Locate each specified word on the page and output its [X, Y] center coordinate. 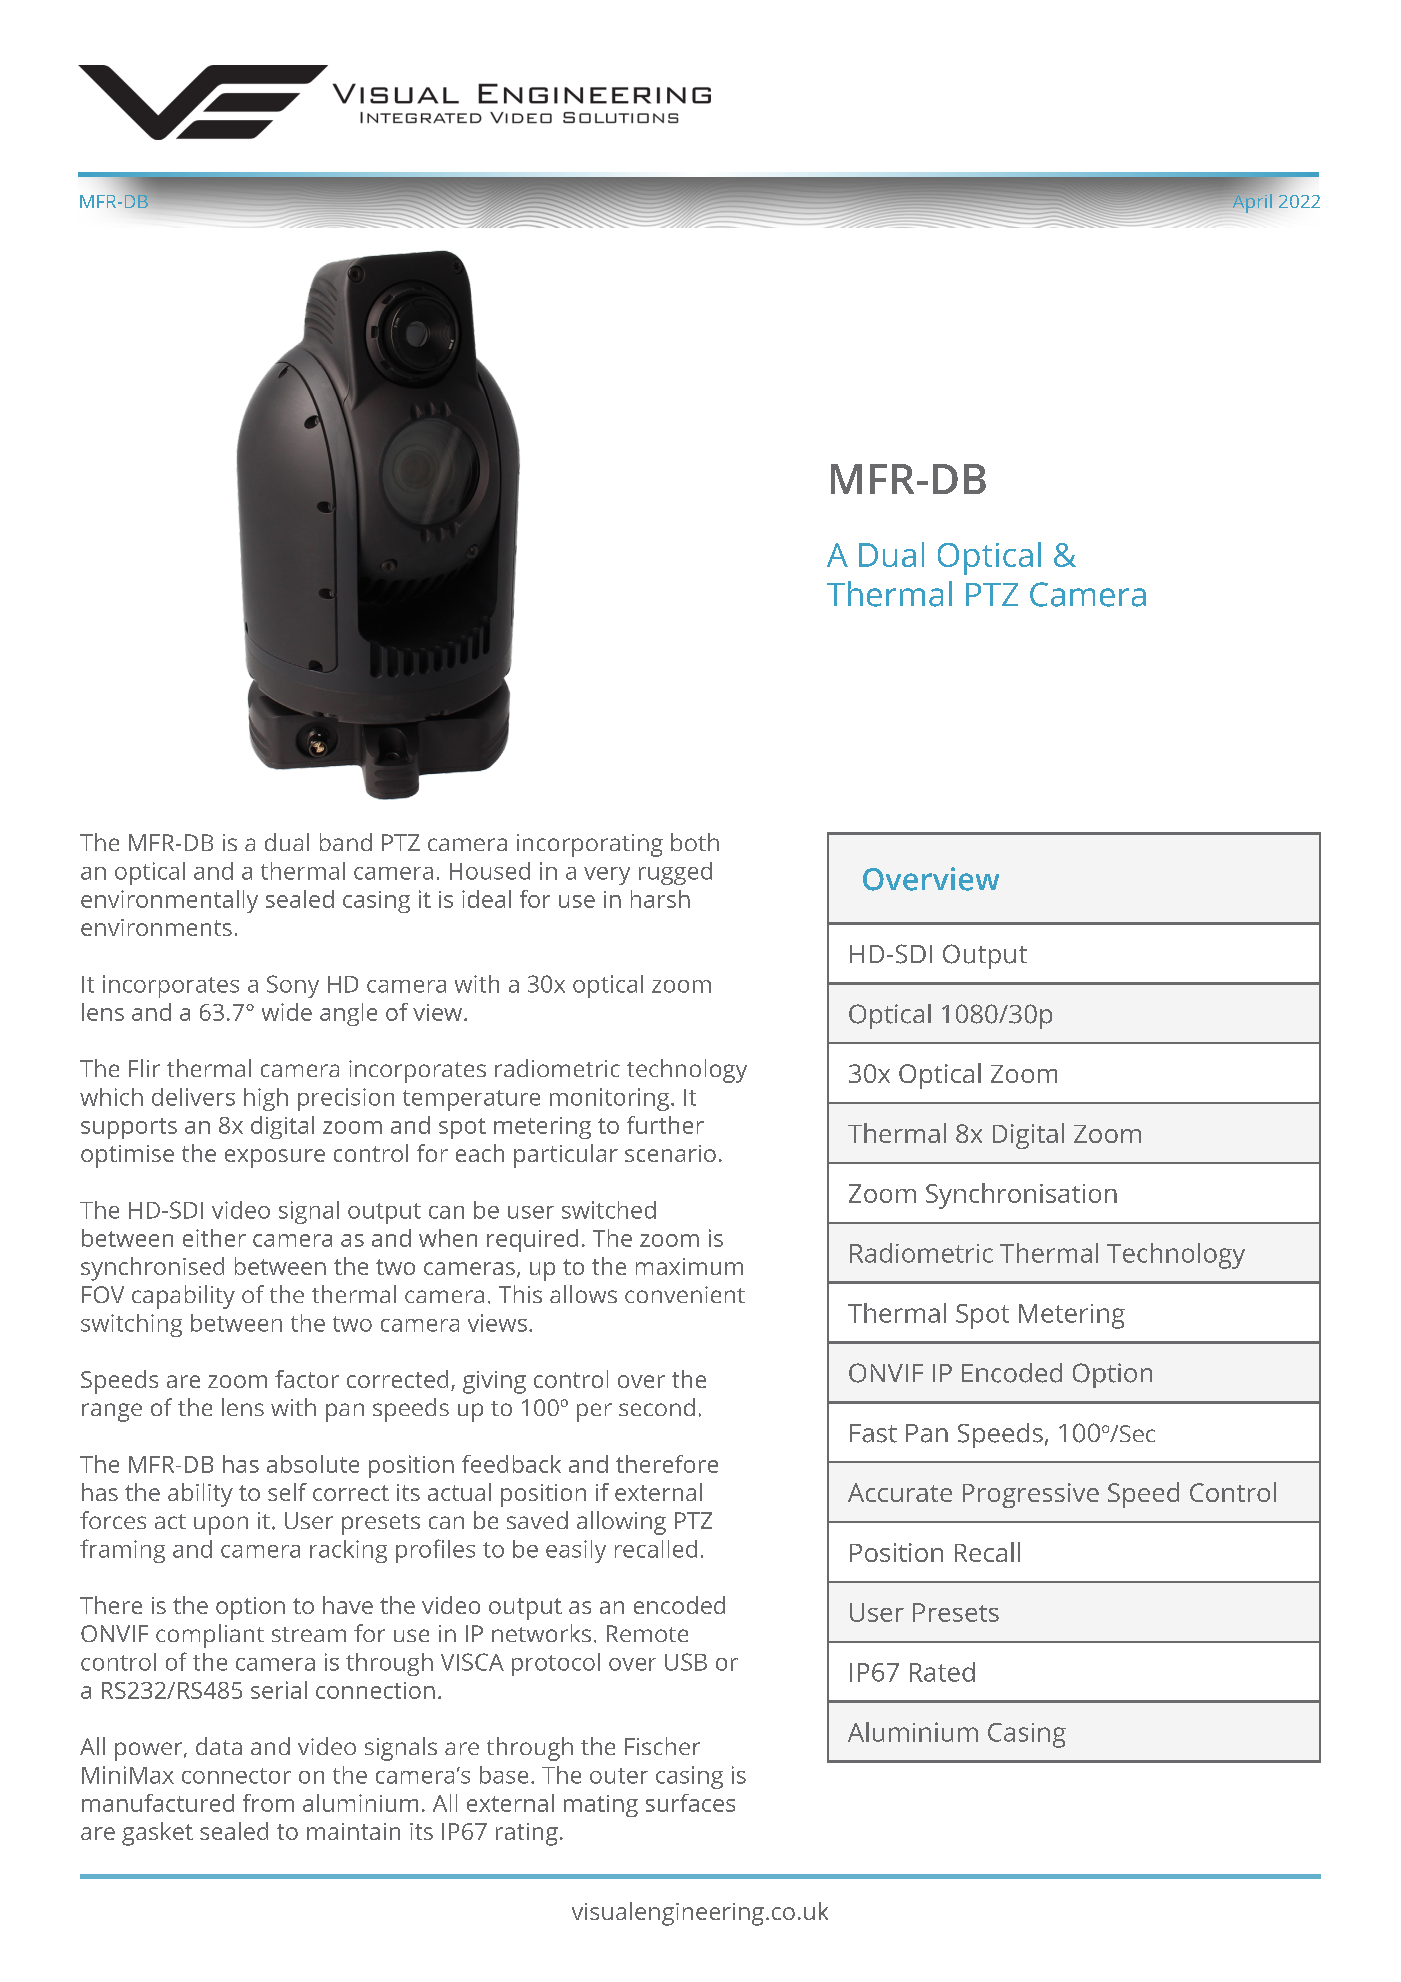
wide [287, 1012]
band [346, 842]
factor [307, 1379]
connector [236, 1776]
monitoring [609, 1099]
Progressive [1031, 1495]
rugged [675, 873]
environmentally [169, 901]
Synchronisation [1021, 1196]
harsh [660, 899]
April [1251, 202]
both [695, 842]
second [657, 1407]
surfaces [690, 1803]
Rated [942, 1672]
